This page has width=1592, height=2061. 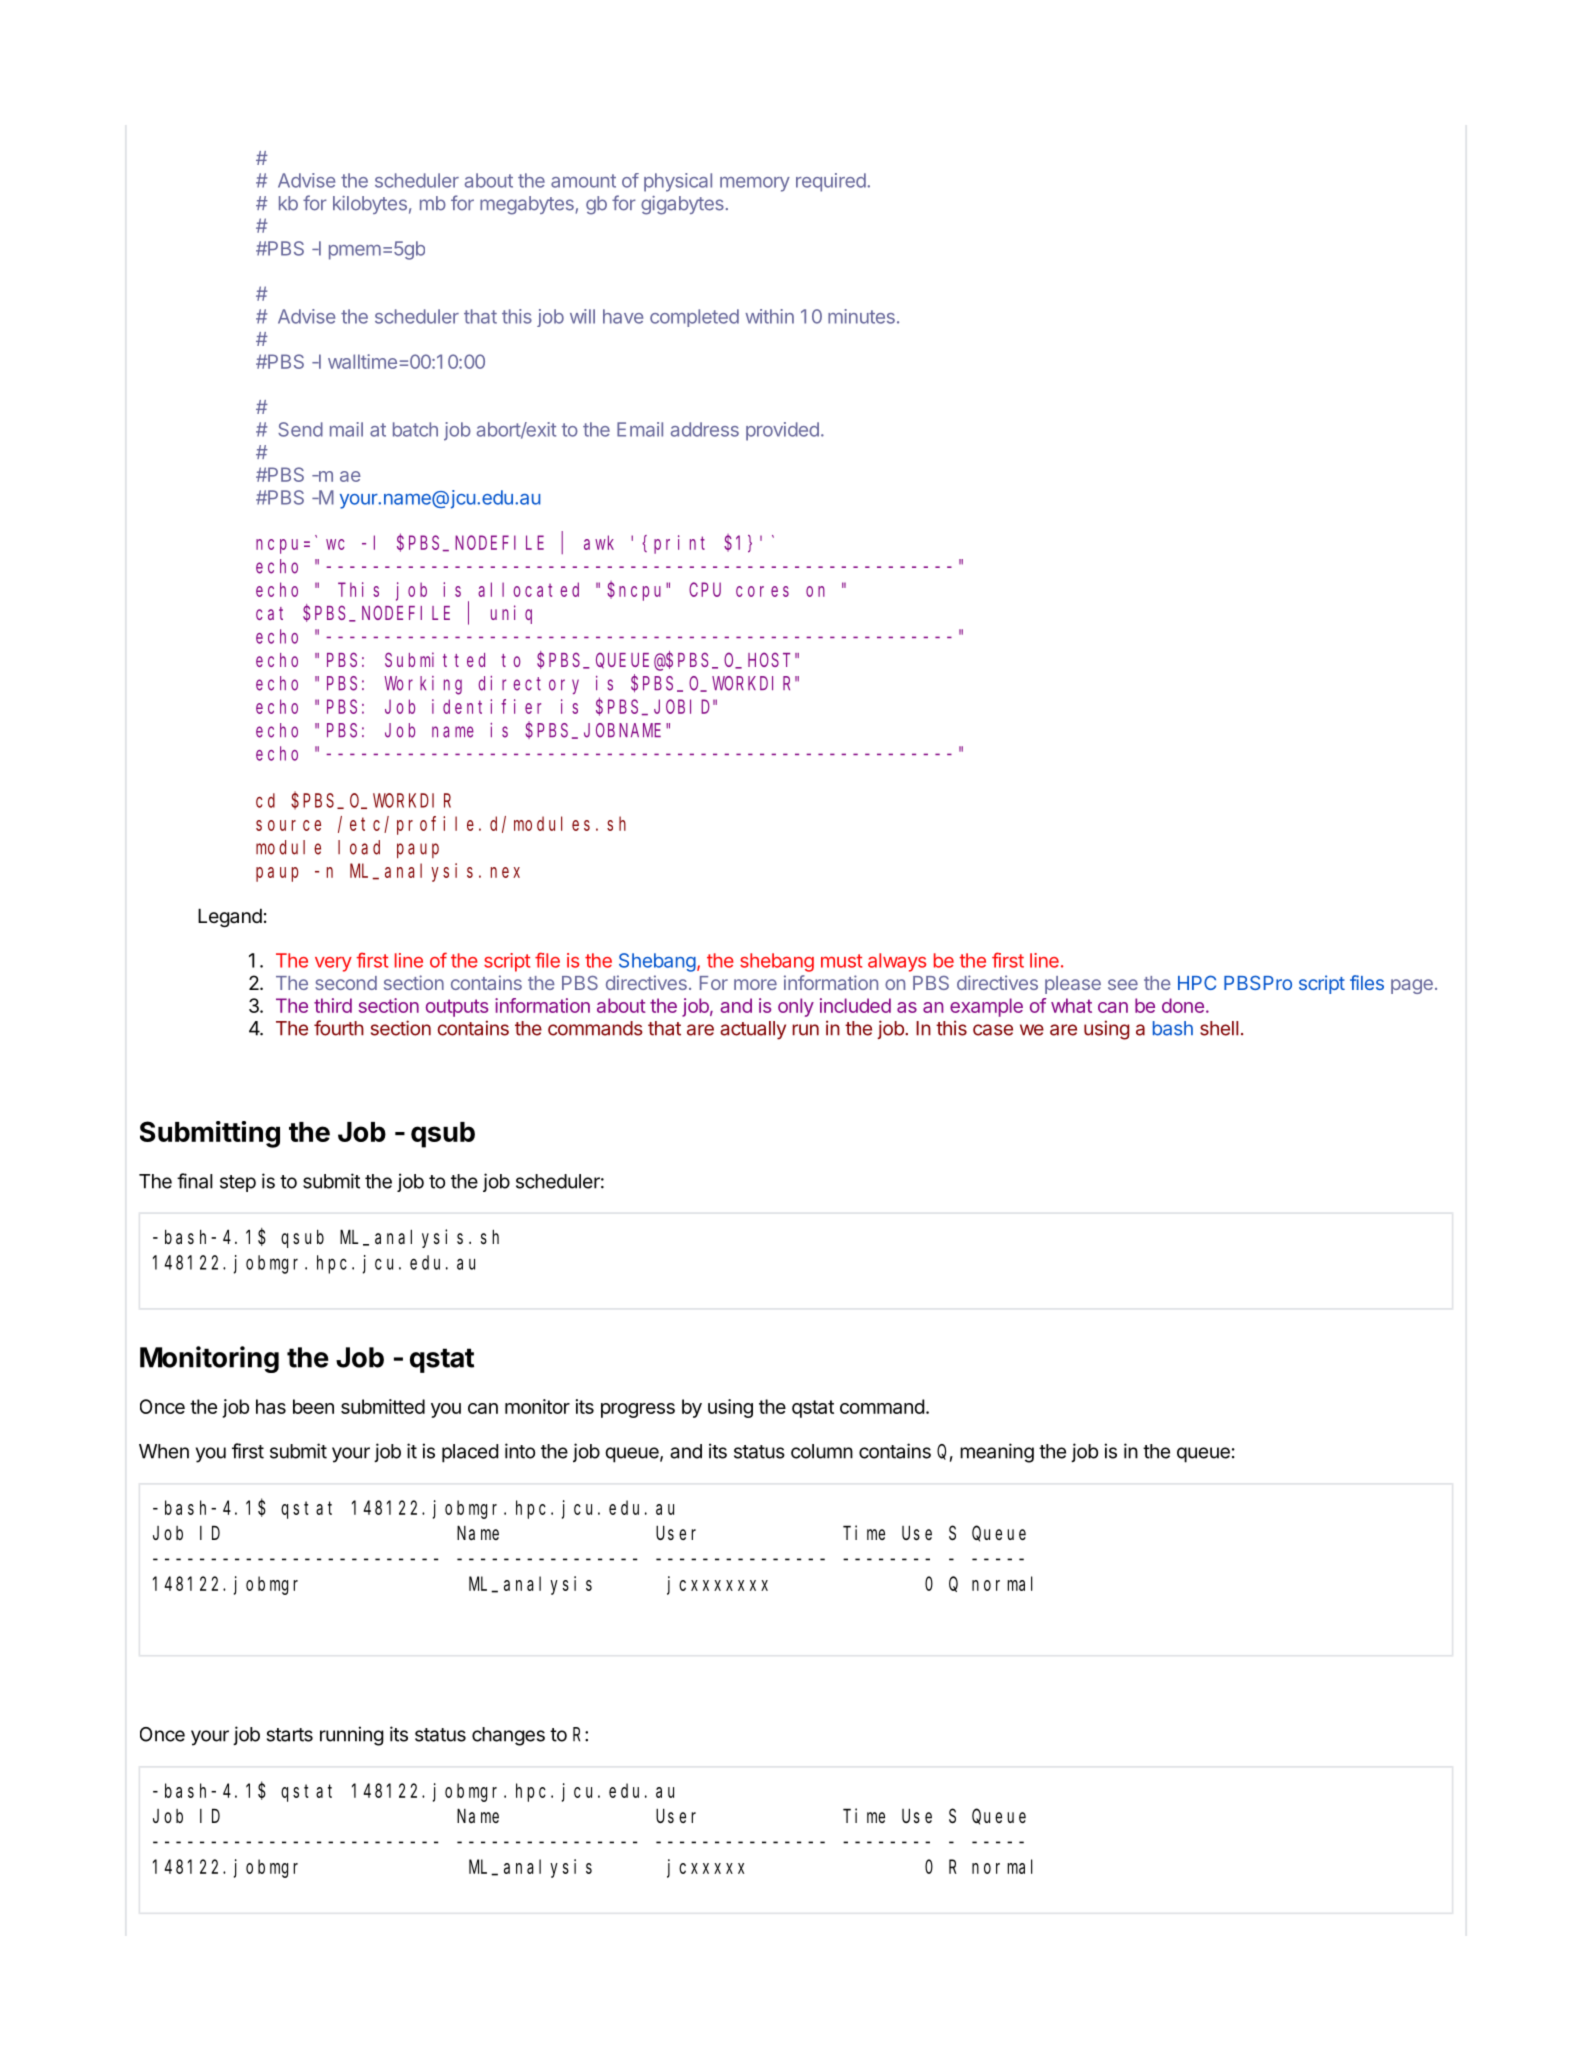 What do you see at coordinates (508, 1736) in the page?
I see `changes` at bounding box center [508, 1736].
